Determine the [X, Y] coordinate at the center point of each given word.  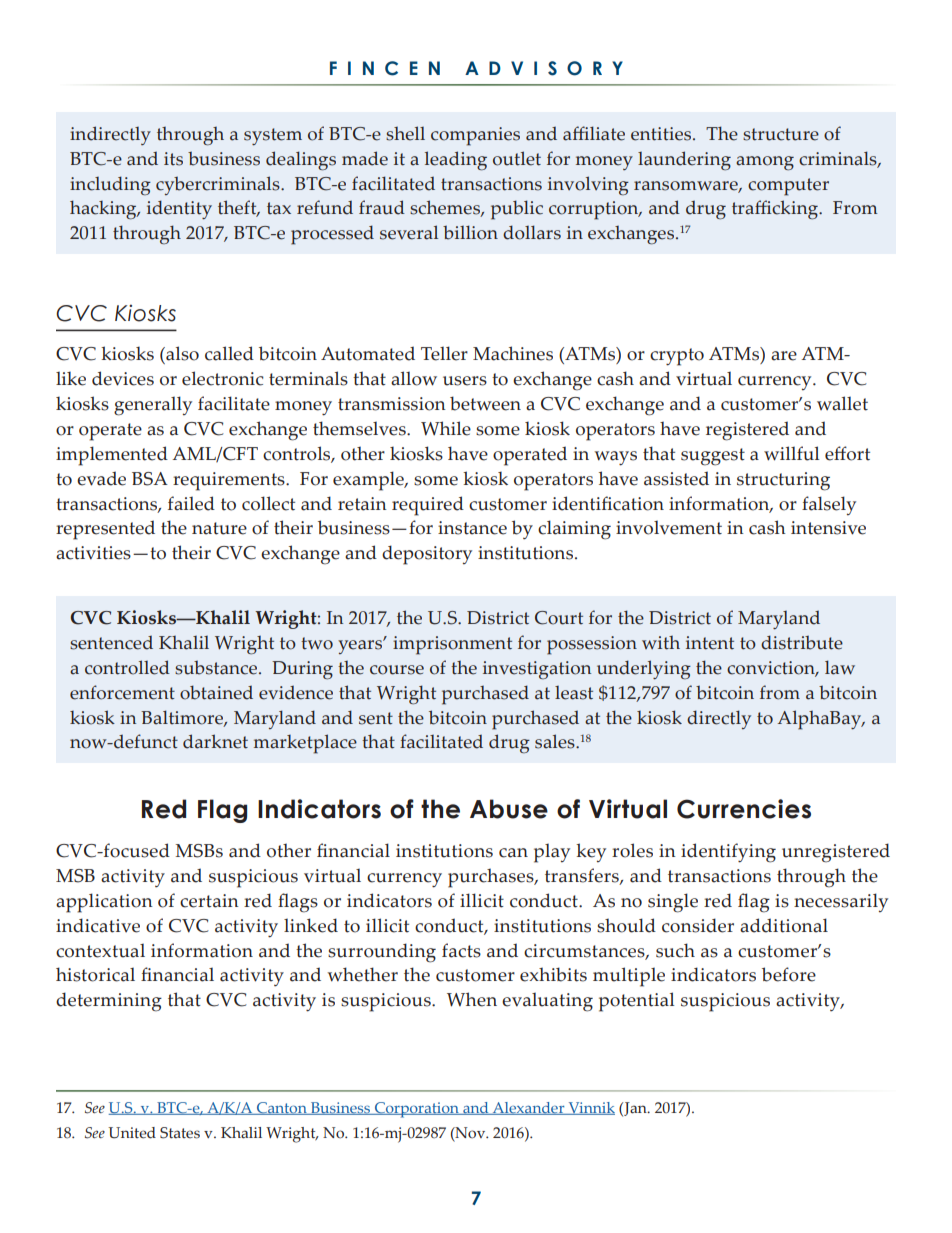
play [552, 853]
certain [209, 901]
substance [217, 667]
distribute [802, 642]
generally [153, 406]
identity [179, 209]
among [765, 163]
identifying [728, 853]
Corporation [416, 1110]
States [180, 1133]
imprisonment [452, 645]
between [485, 403]
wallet [842, 403]
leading [456, 161]
